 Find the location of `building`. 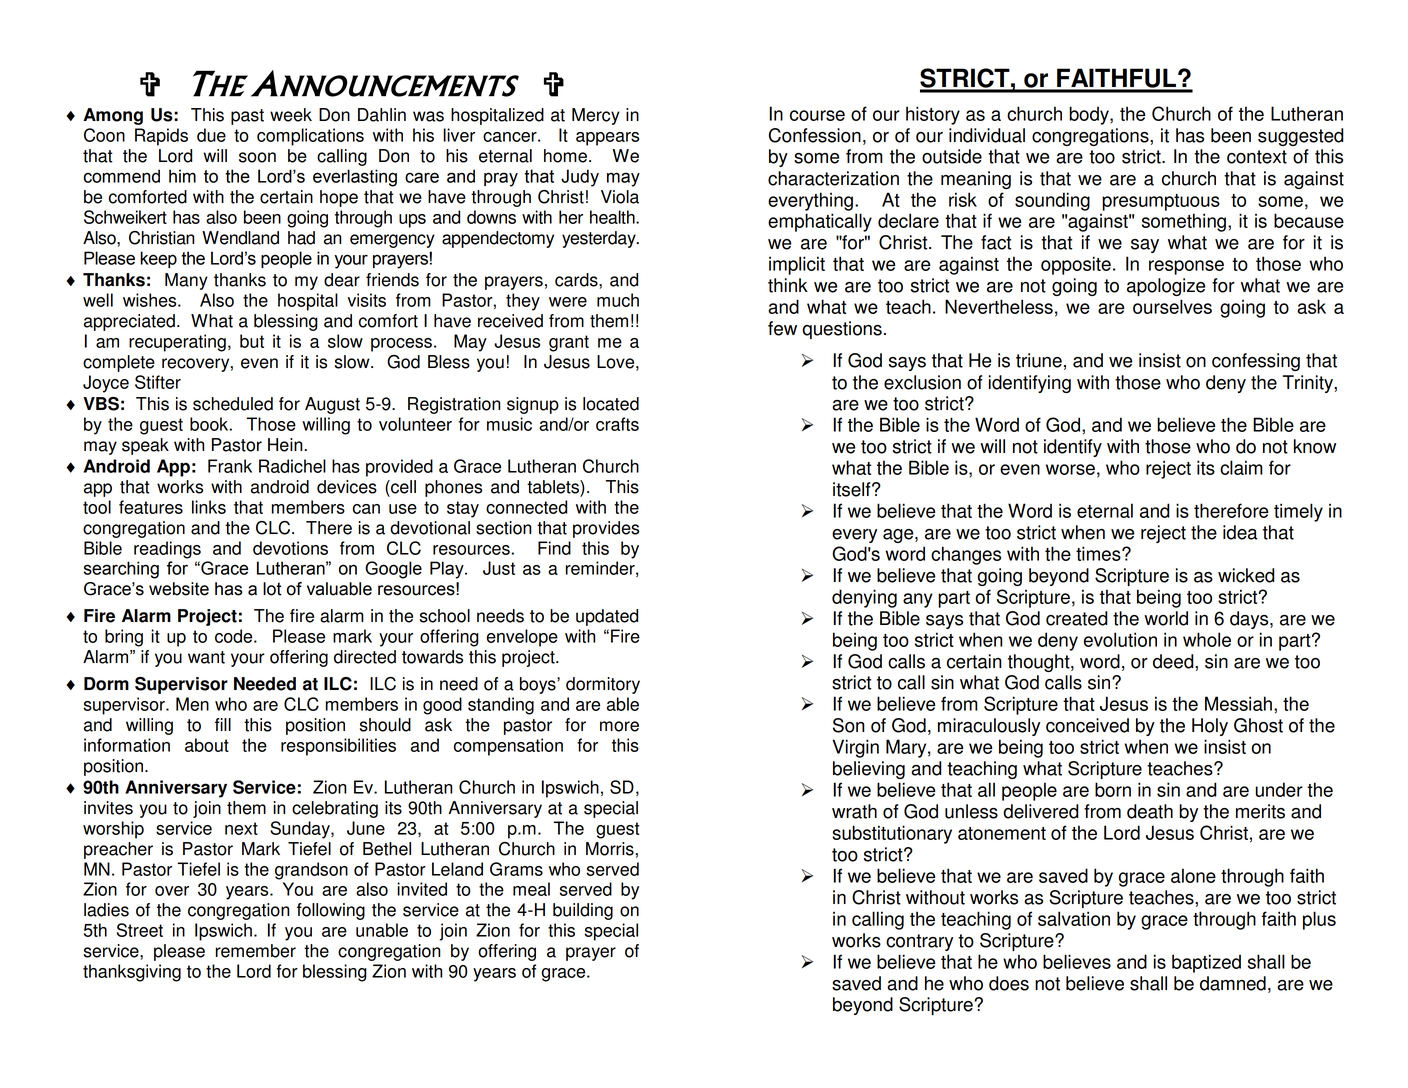

building is located at coordinates (583, 911).
